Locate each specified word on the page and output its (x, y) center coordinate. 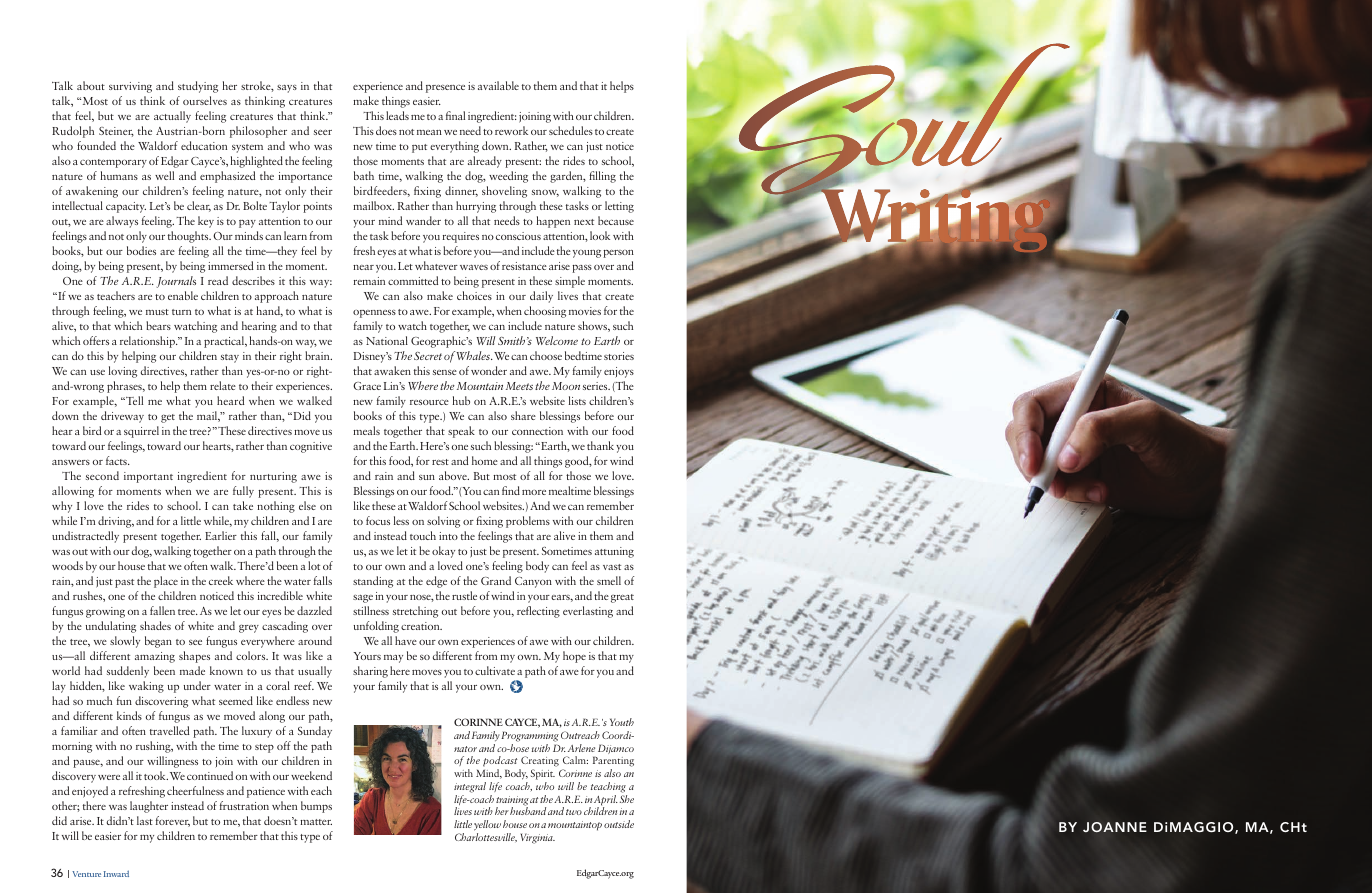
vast (612, 567)
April (606, 801)
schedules (571, 130)
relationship (148, 342)
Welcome (557, 340)
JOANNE (1115, 827)
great (622, 598)
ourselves (205, 100)
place (166, 582)
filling (602, 177)
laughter (149, 807)
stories (619, 356)
